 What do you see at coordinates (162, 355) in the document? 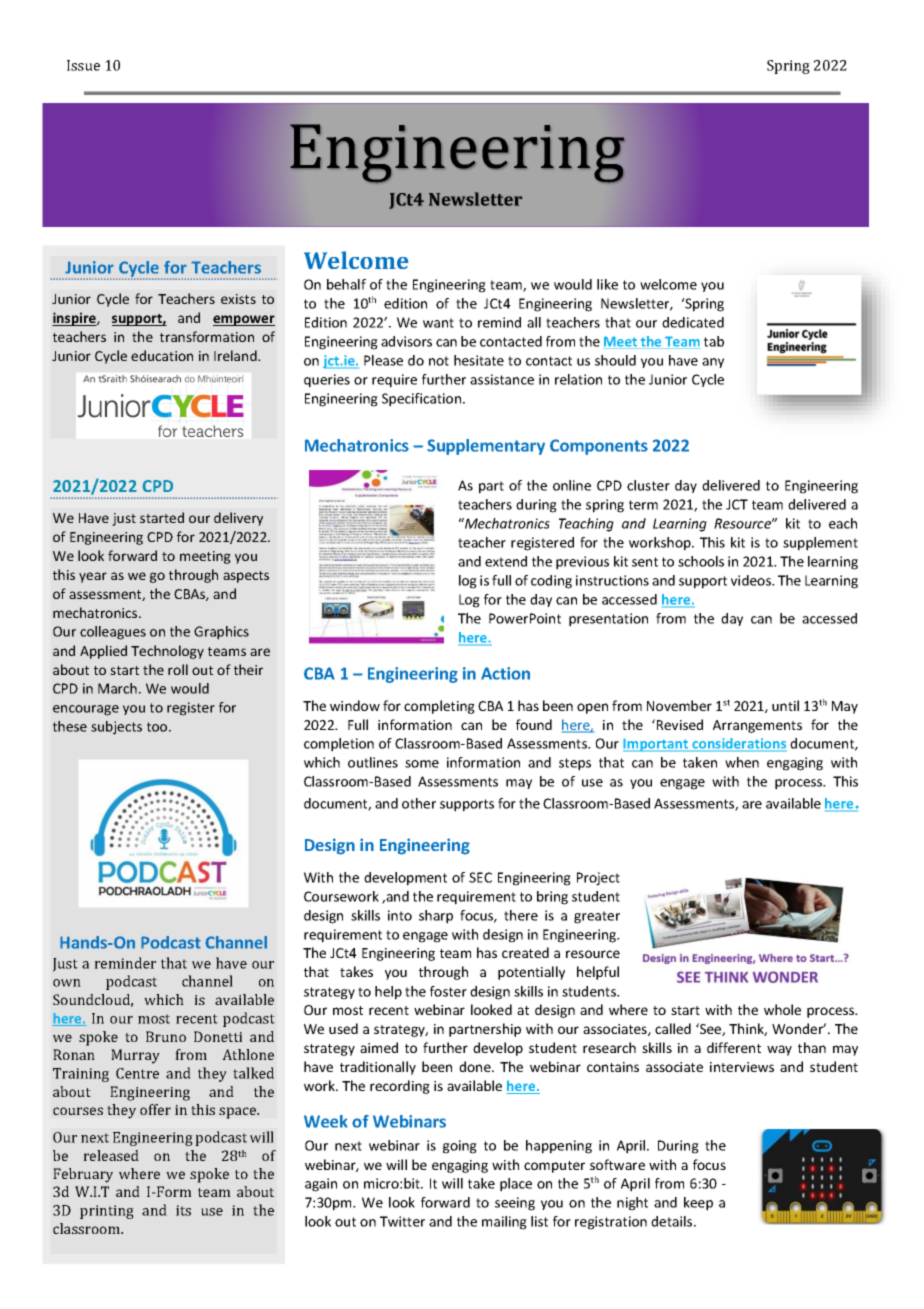
I see `education` at bounding box center [162, 355].
